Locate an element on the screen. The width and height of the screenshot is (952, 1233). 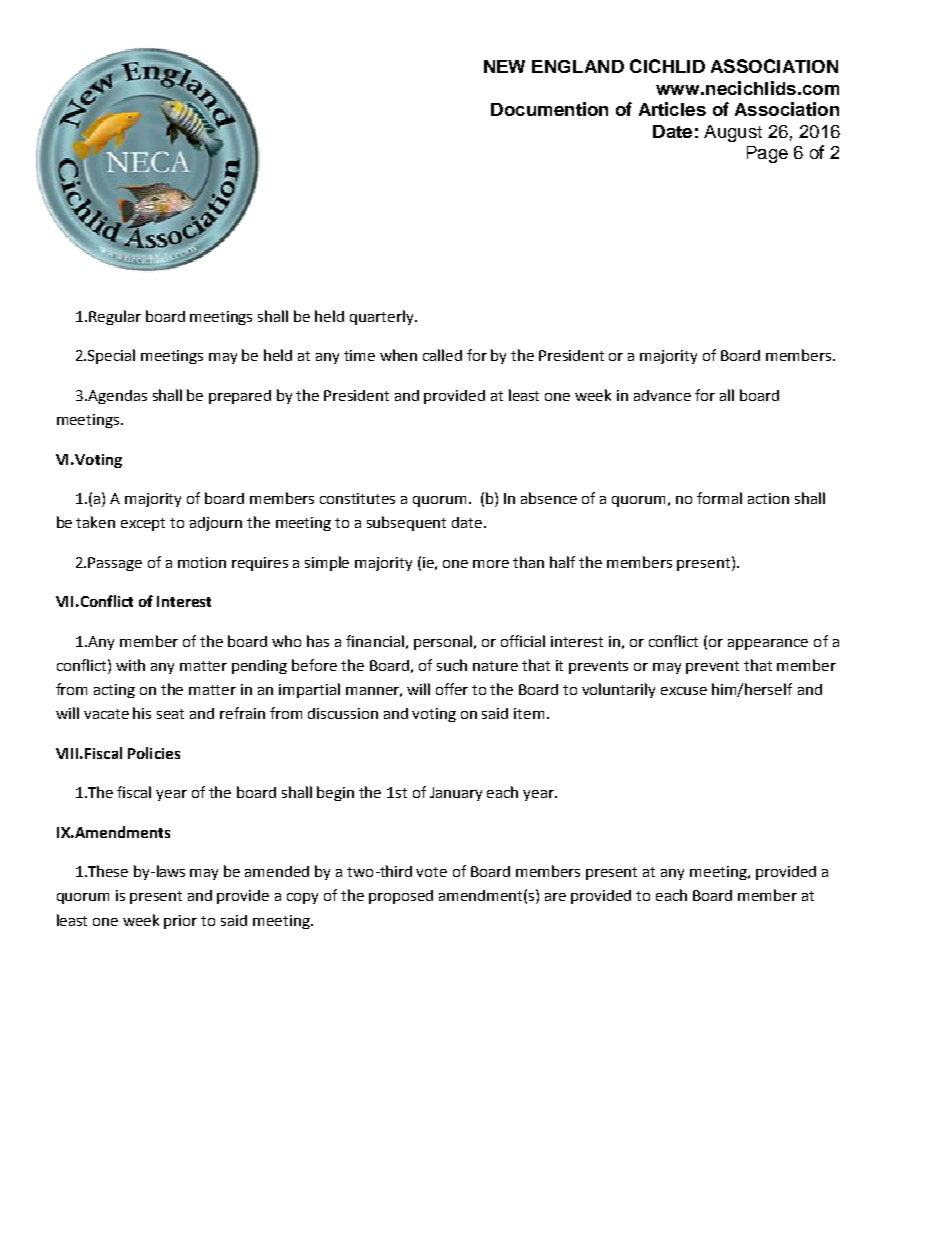
Articles is located at coordinates (672, 109).
